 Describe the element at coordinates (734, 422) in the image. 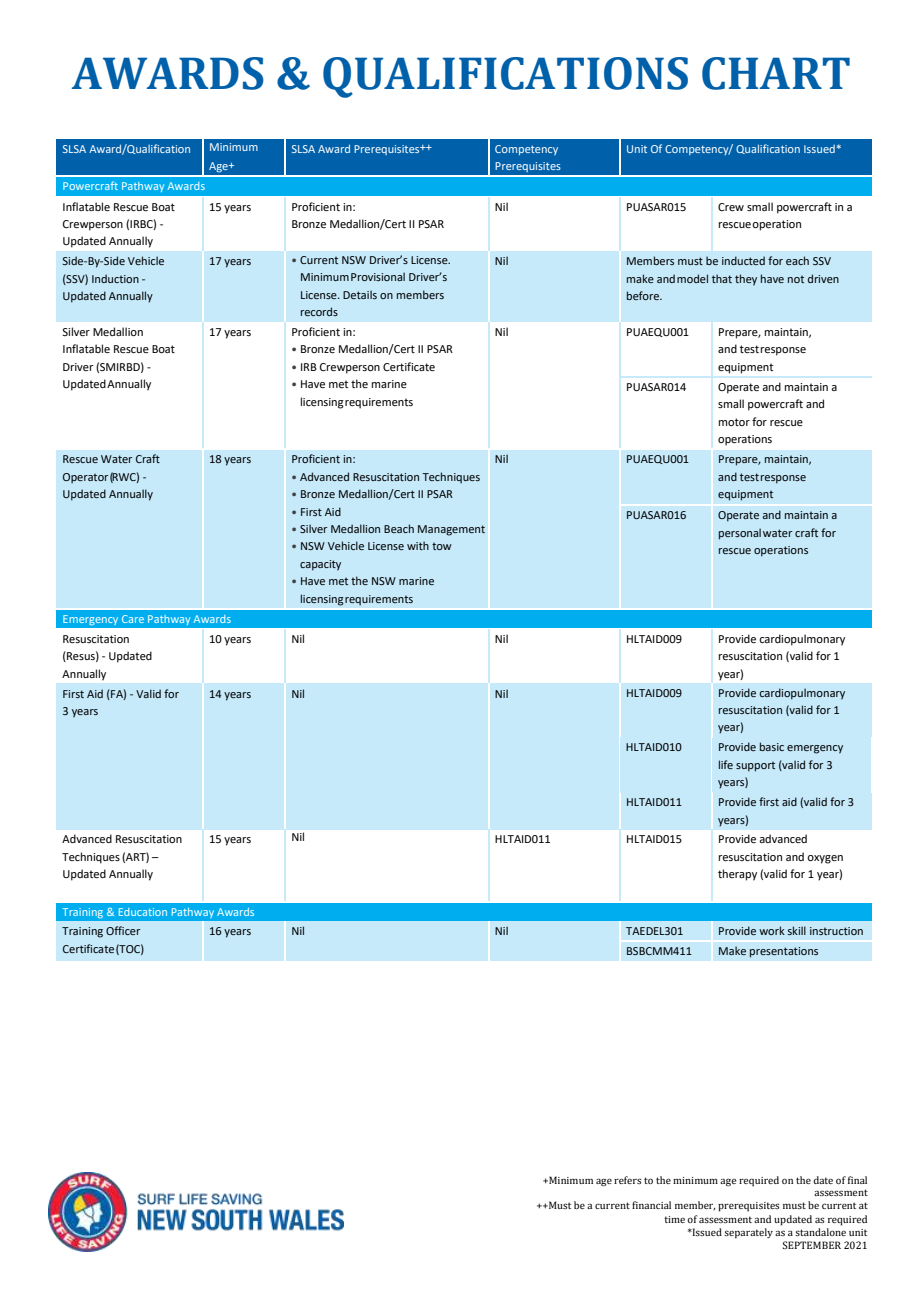

I see `motor` at that location.
